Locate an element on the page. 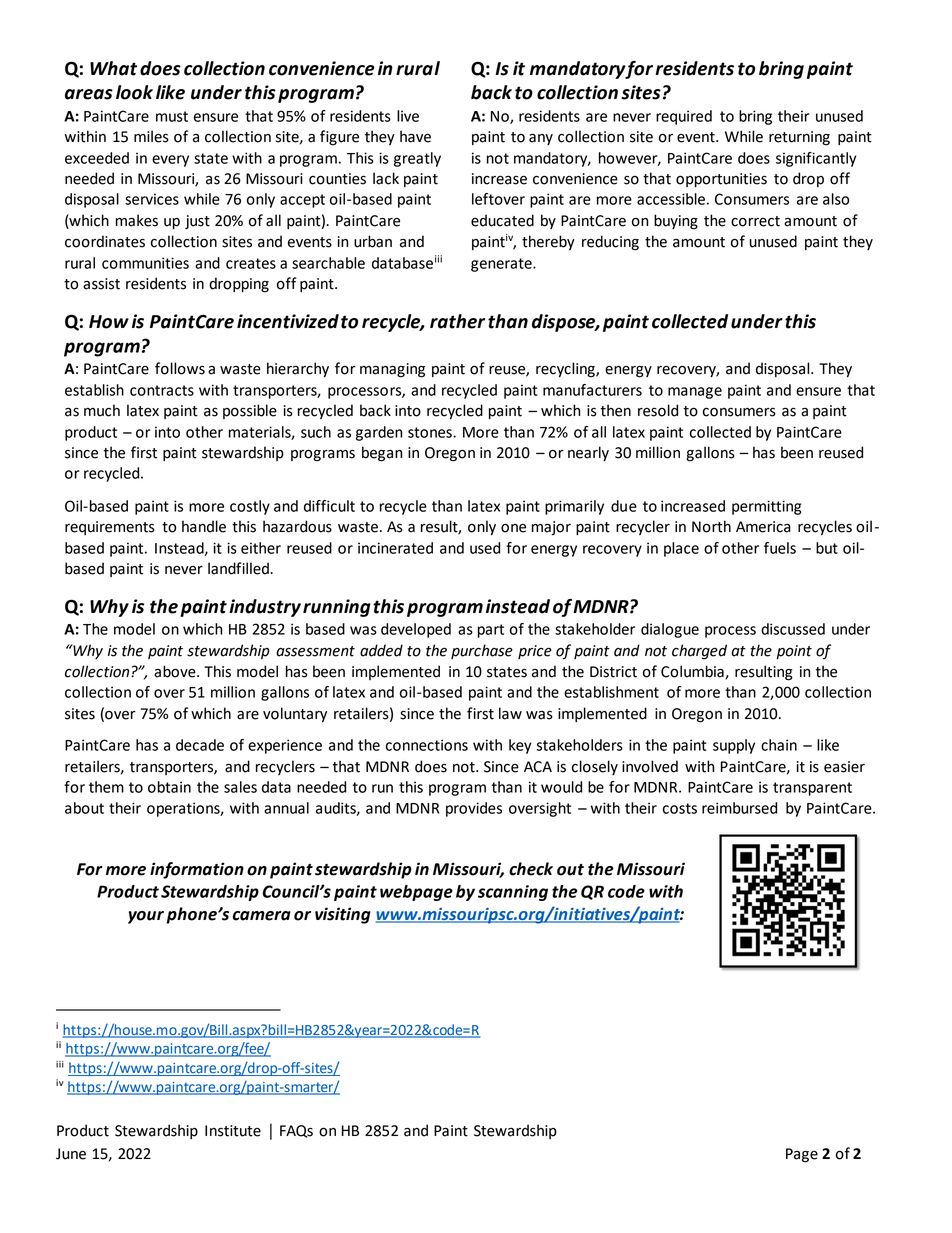 The height and width of the page is (1233, 952). visiting is located at coordinates (343, 915).
